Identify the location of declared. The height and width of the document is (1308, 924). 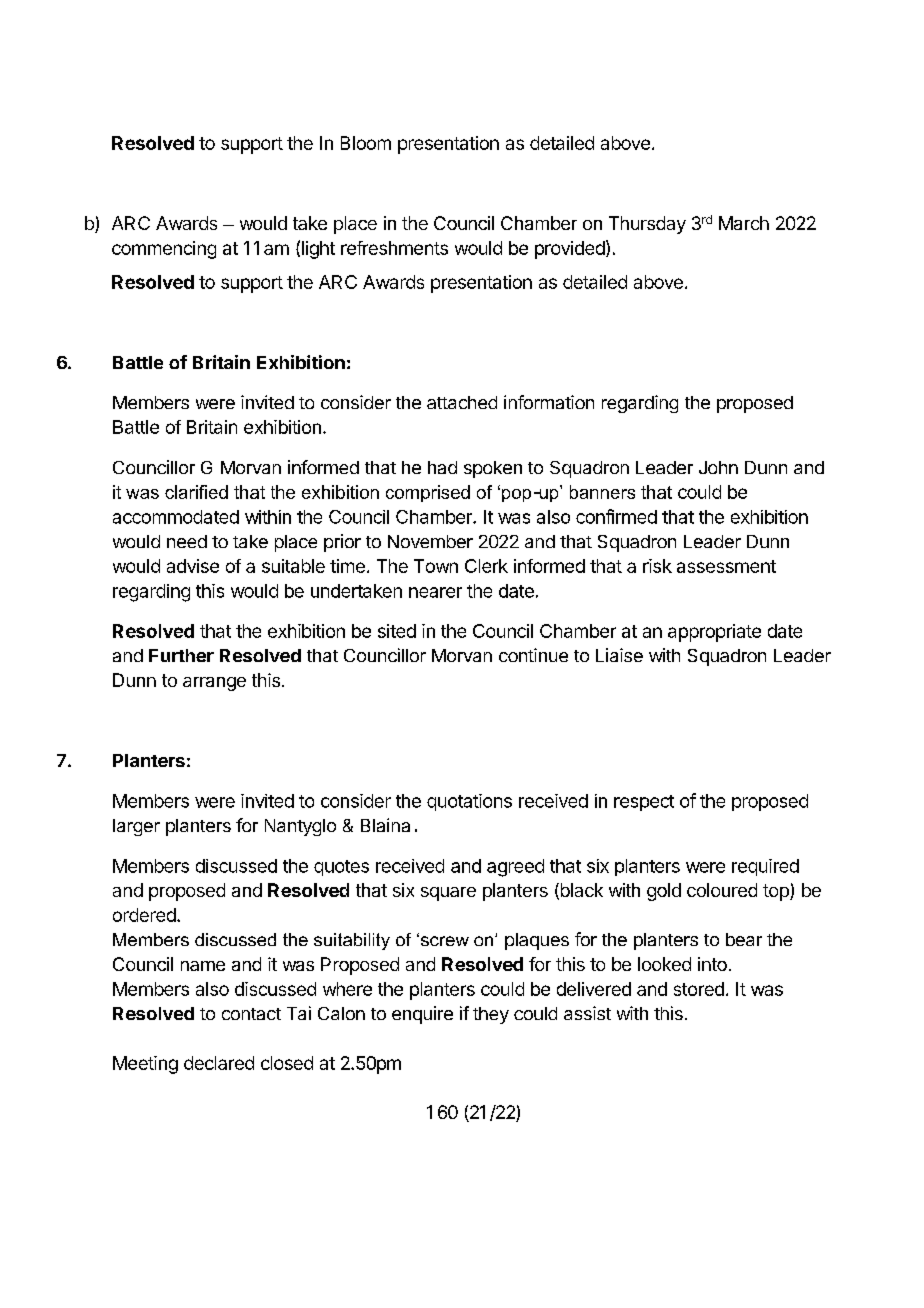
(219, 1063).
